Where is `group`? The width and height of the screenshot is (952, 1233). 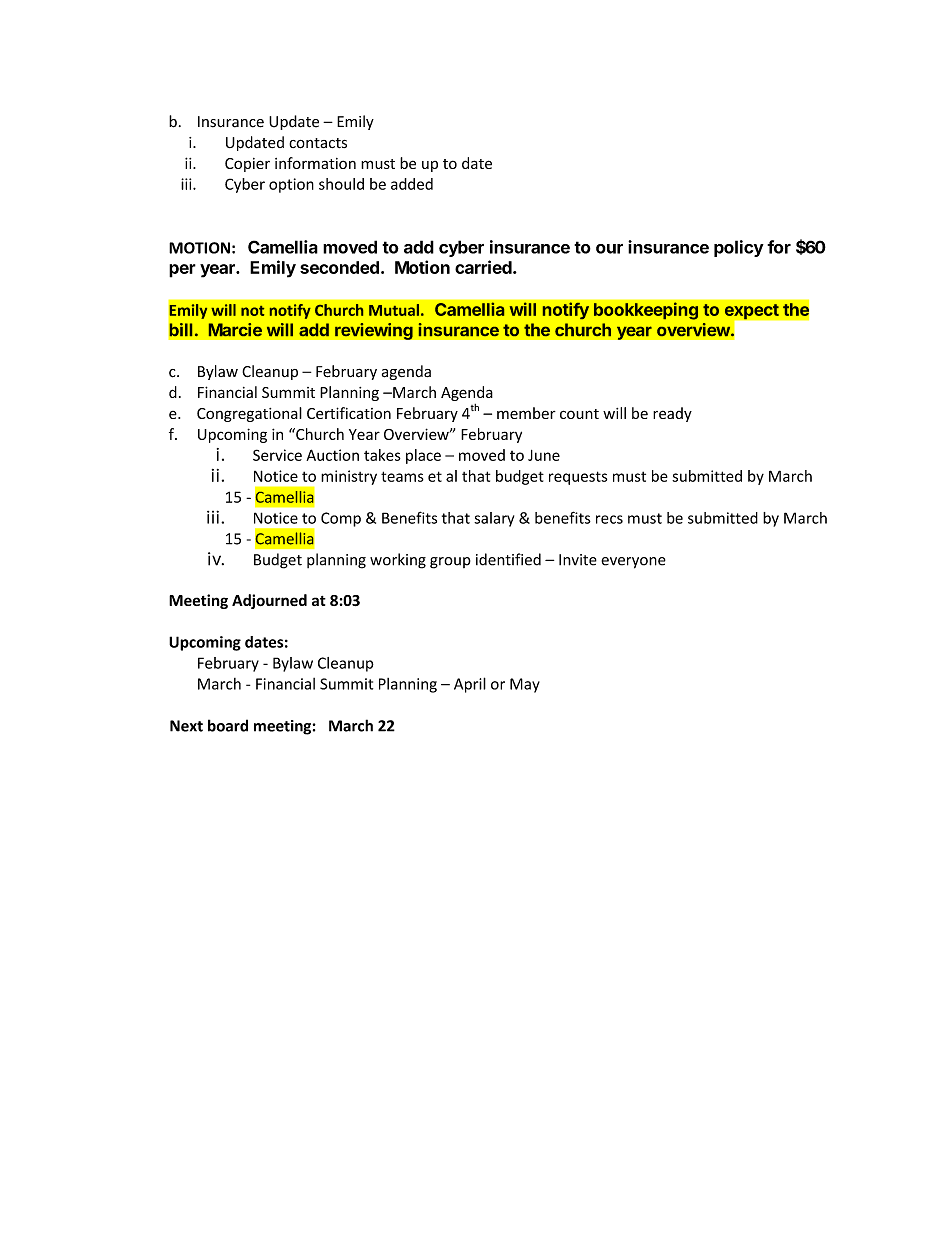 group is located at coordinates (450, 563).
